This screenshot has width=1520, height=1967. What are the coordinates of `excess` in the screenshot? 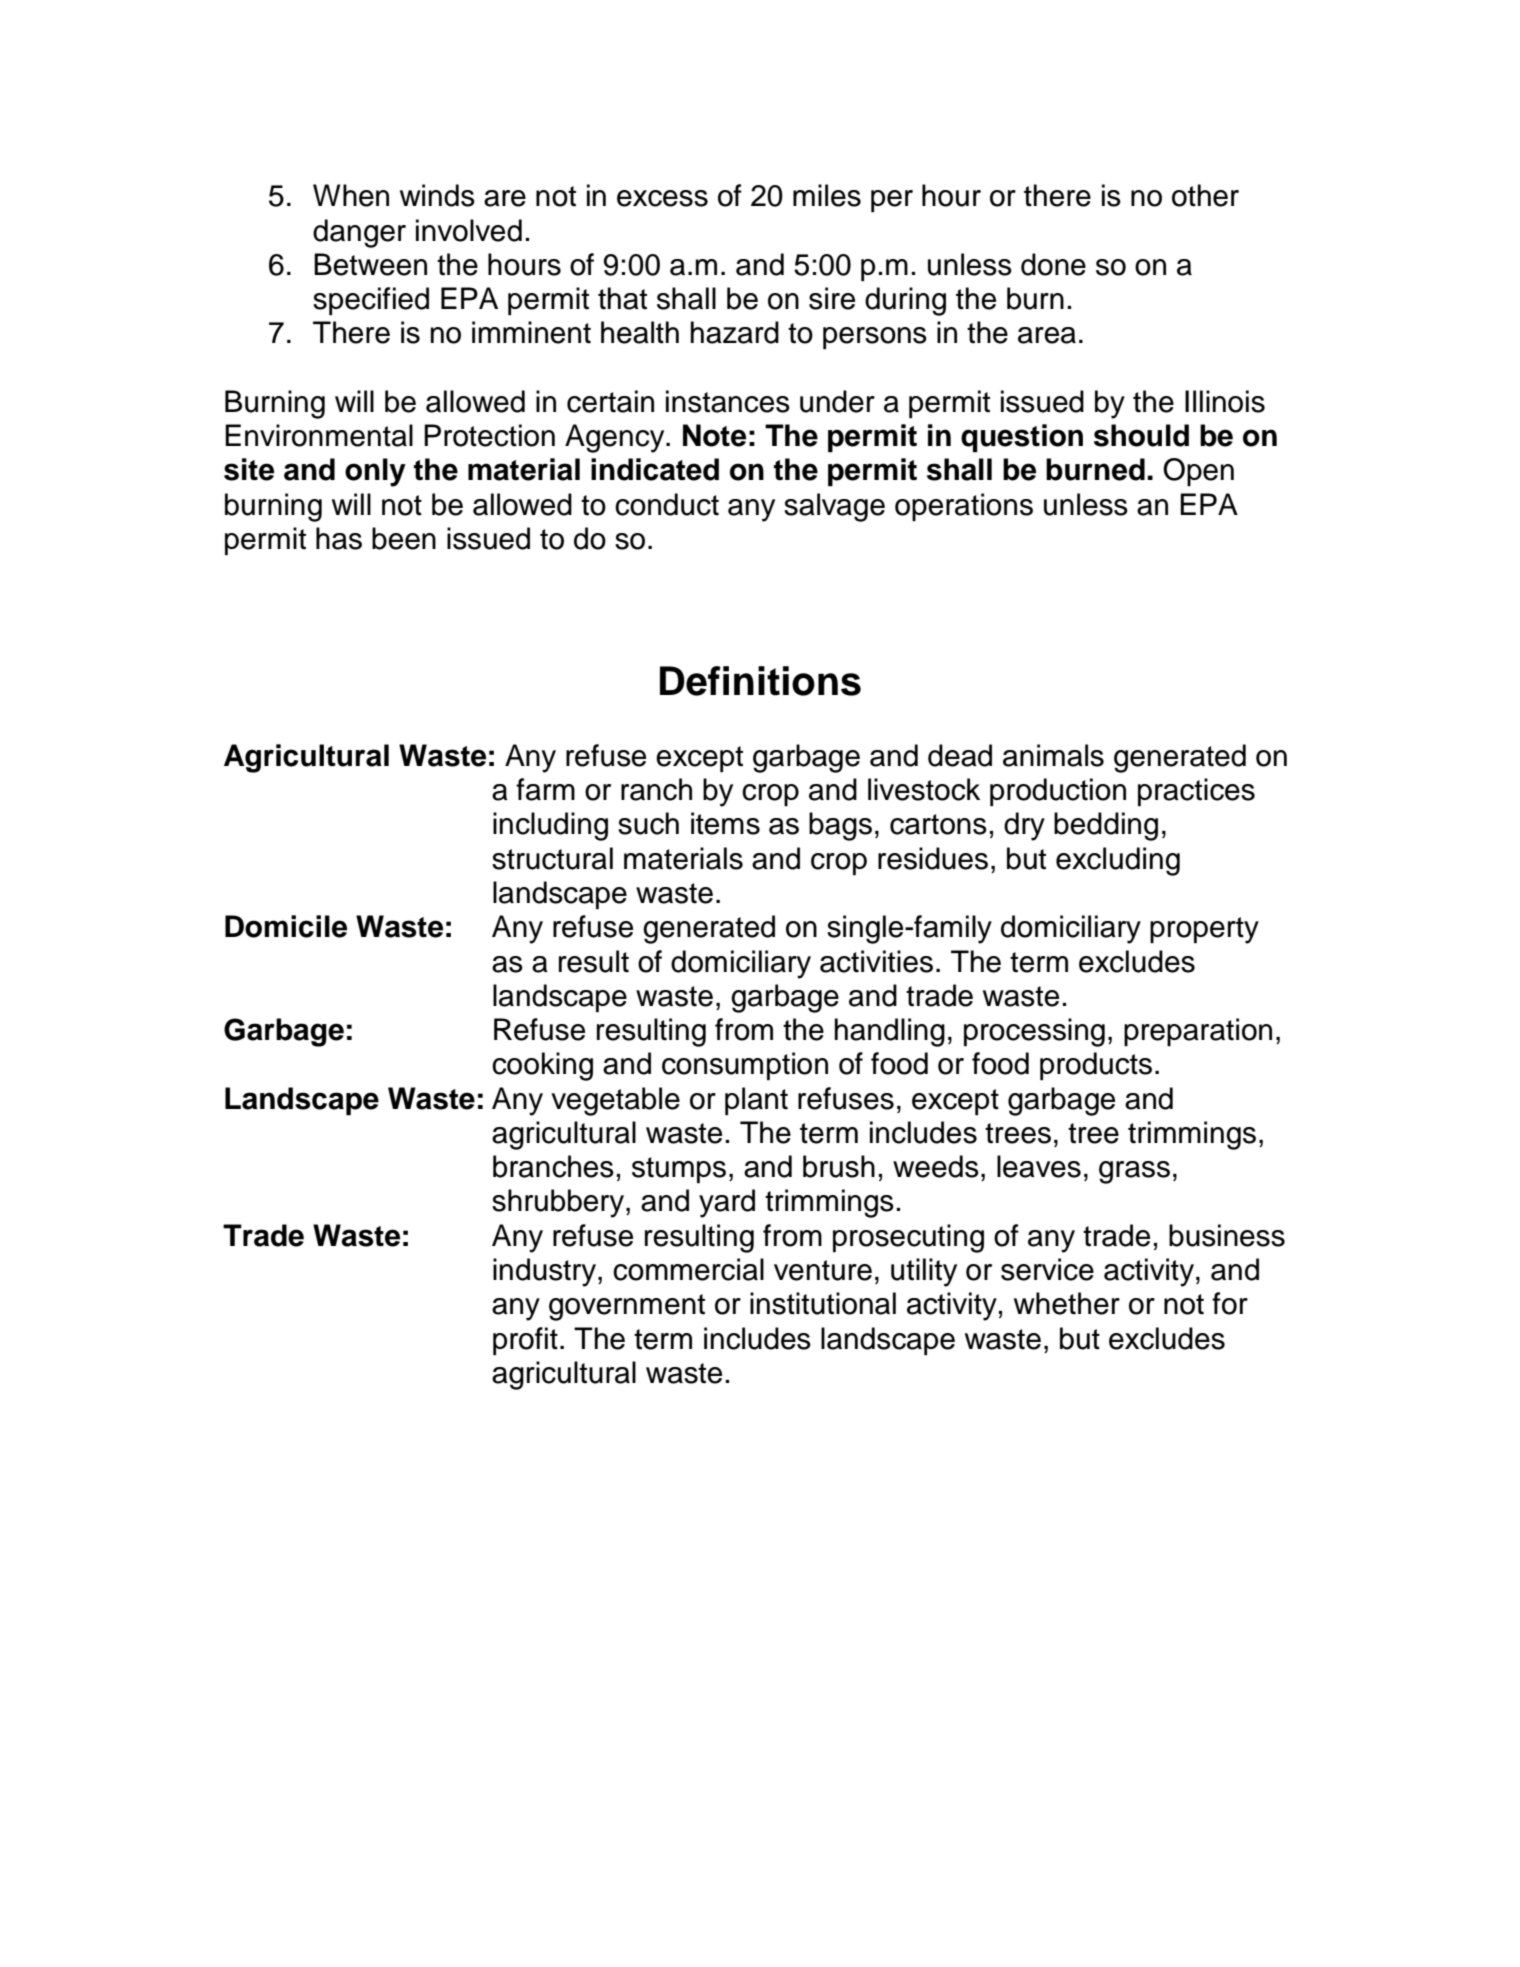 It's located at (662, 198).
